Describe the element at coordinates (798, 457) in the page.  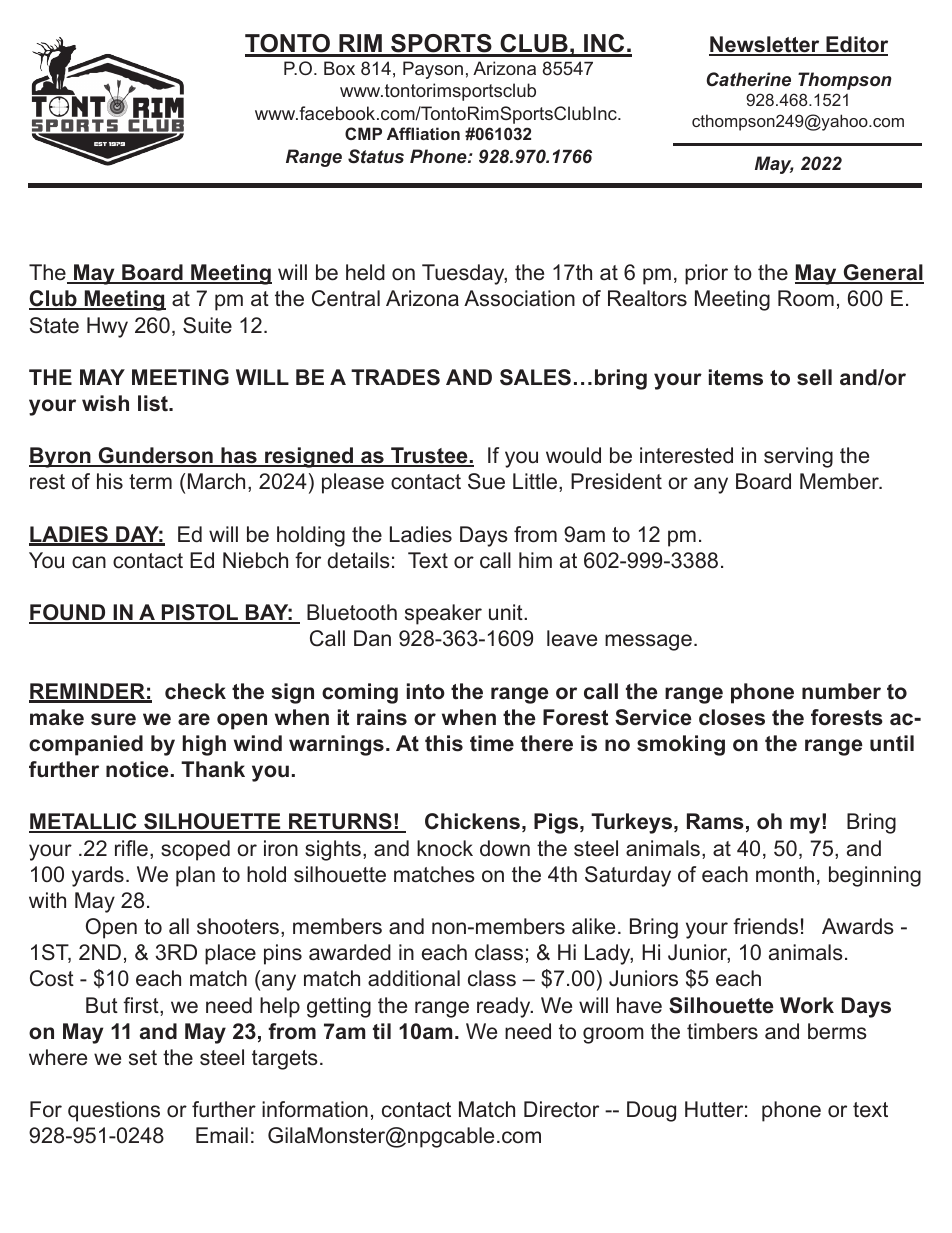
I see `serving` at that location.
